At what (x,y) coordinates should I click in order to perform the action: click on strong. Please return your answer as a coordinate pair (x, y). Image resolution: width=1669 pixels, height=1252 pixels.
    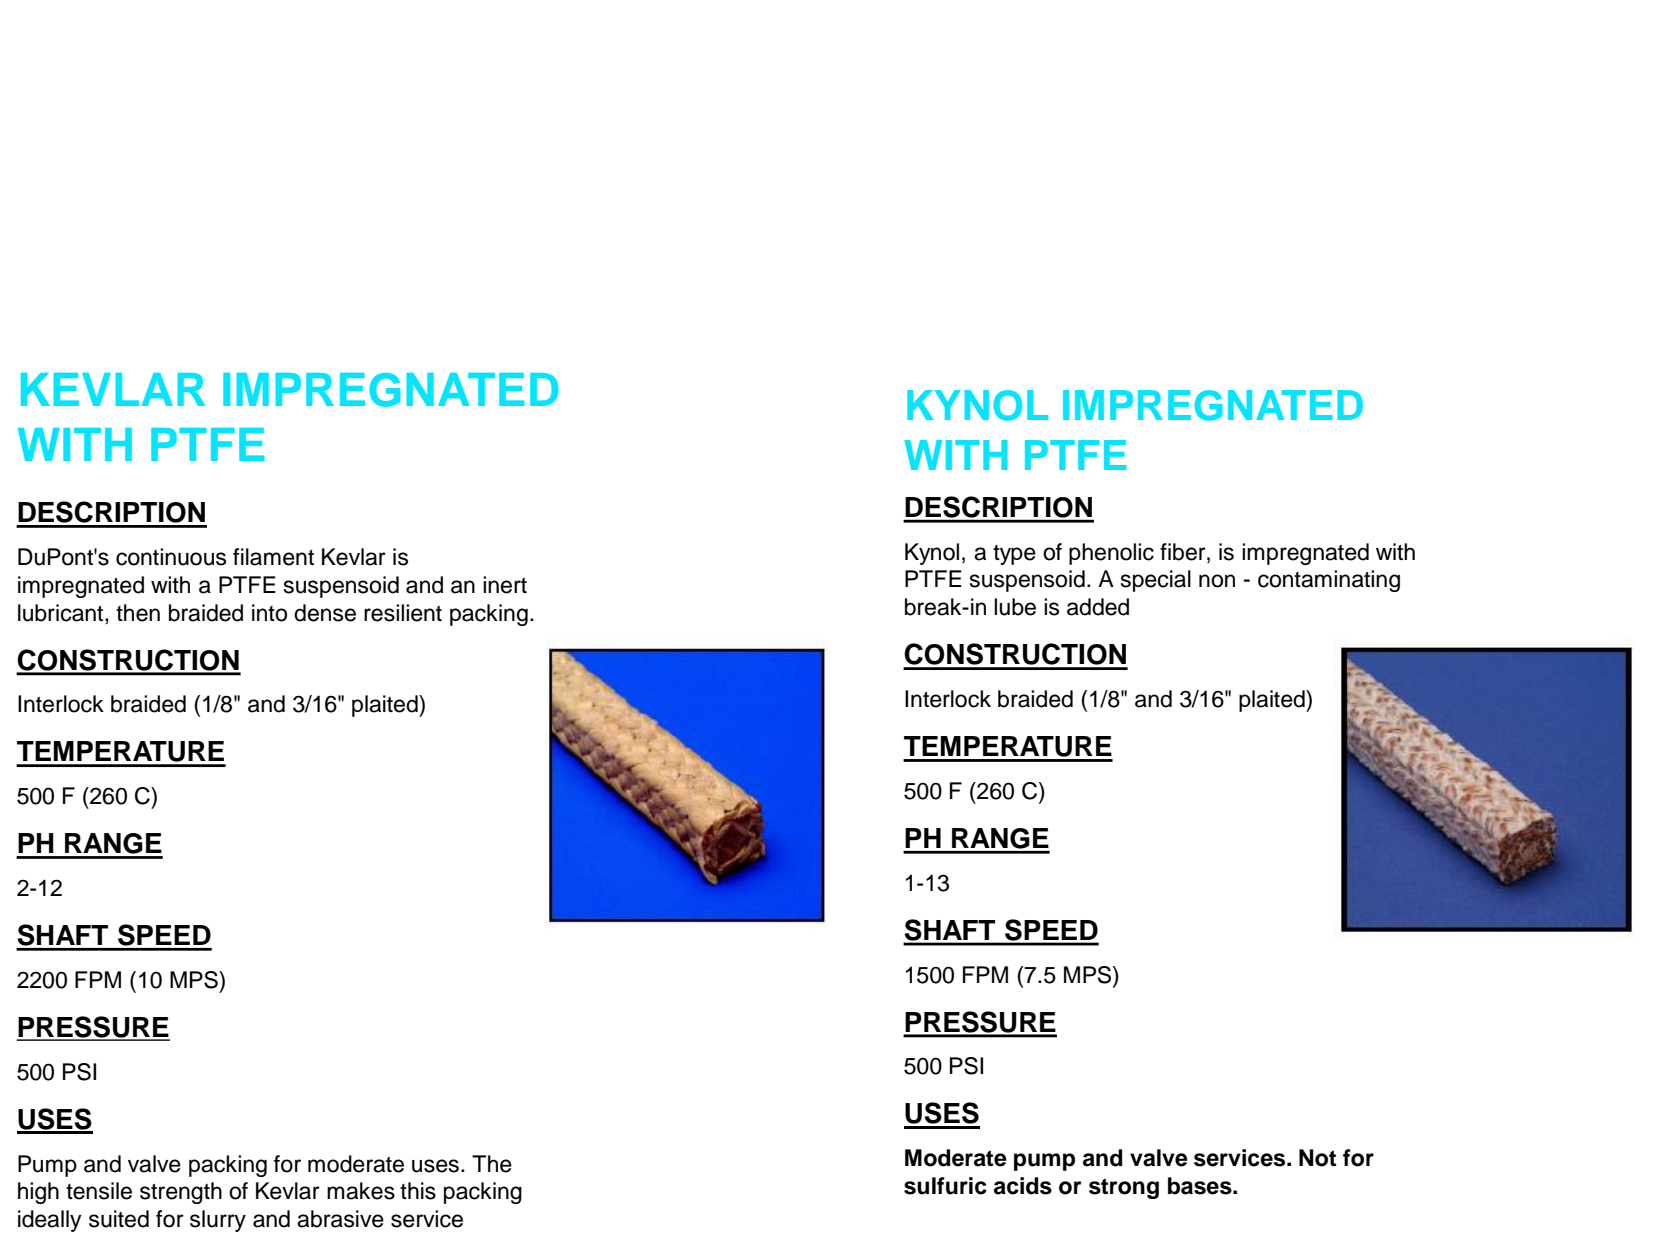
    Looking at the image, I should click on (1124, 1188).
